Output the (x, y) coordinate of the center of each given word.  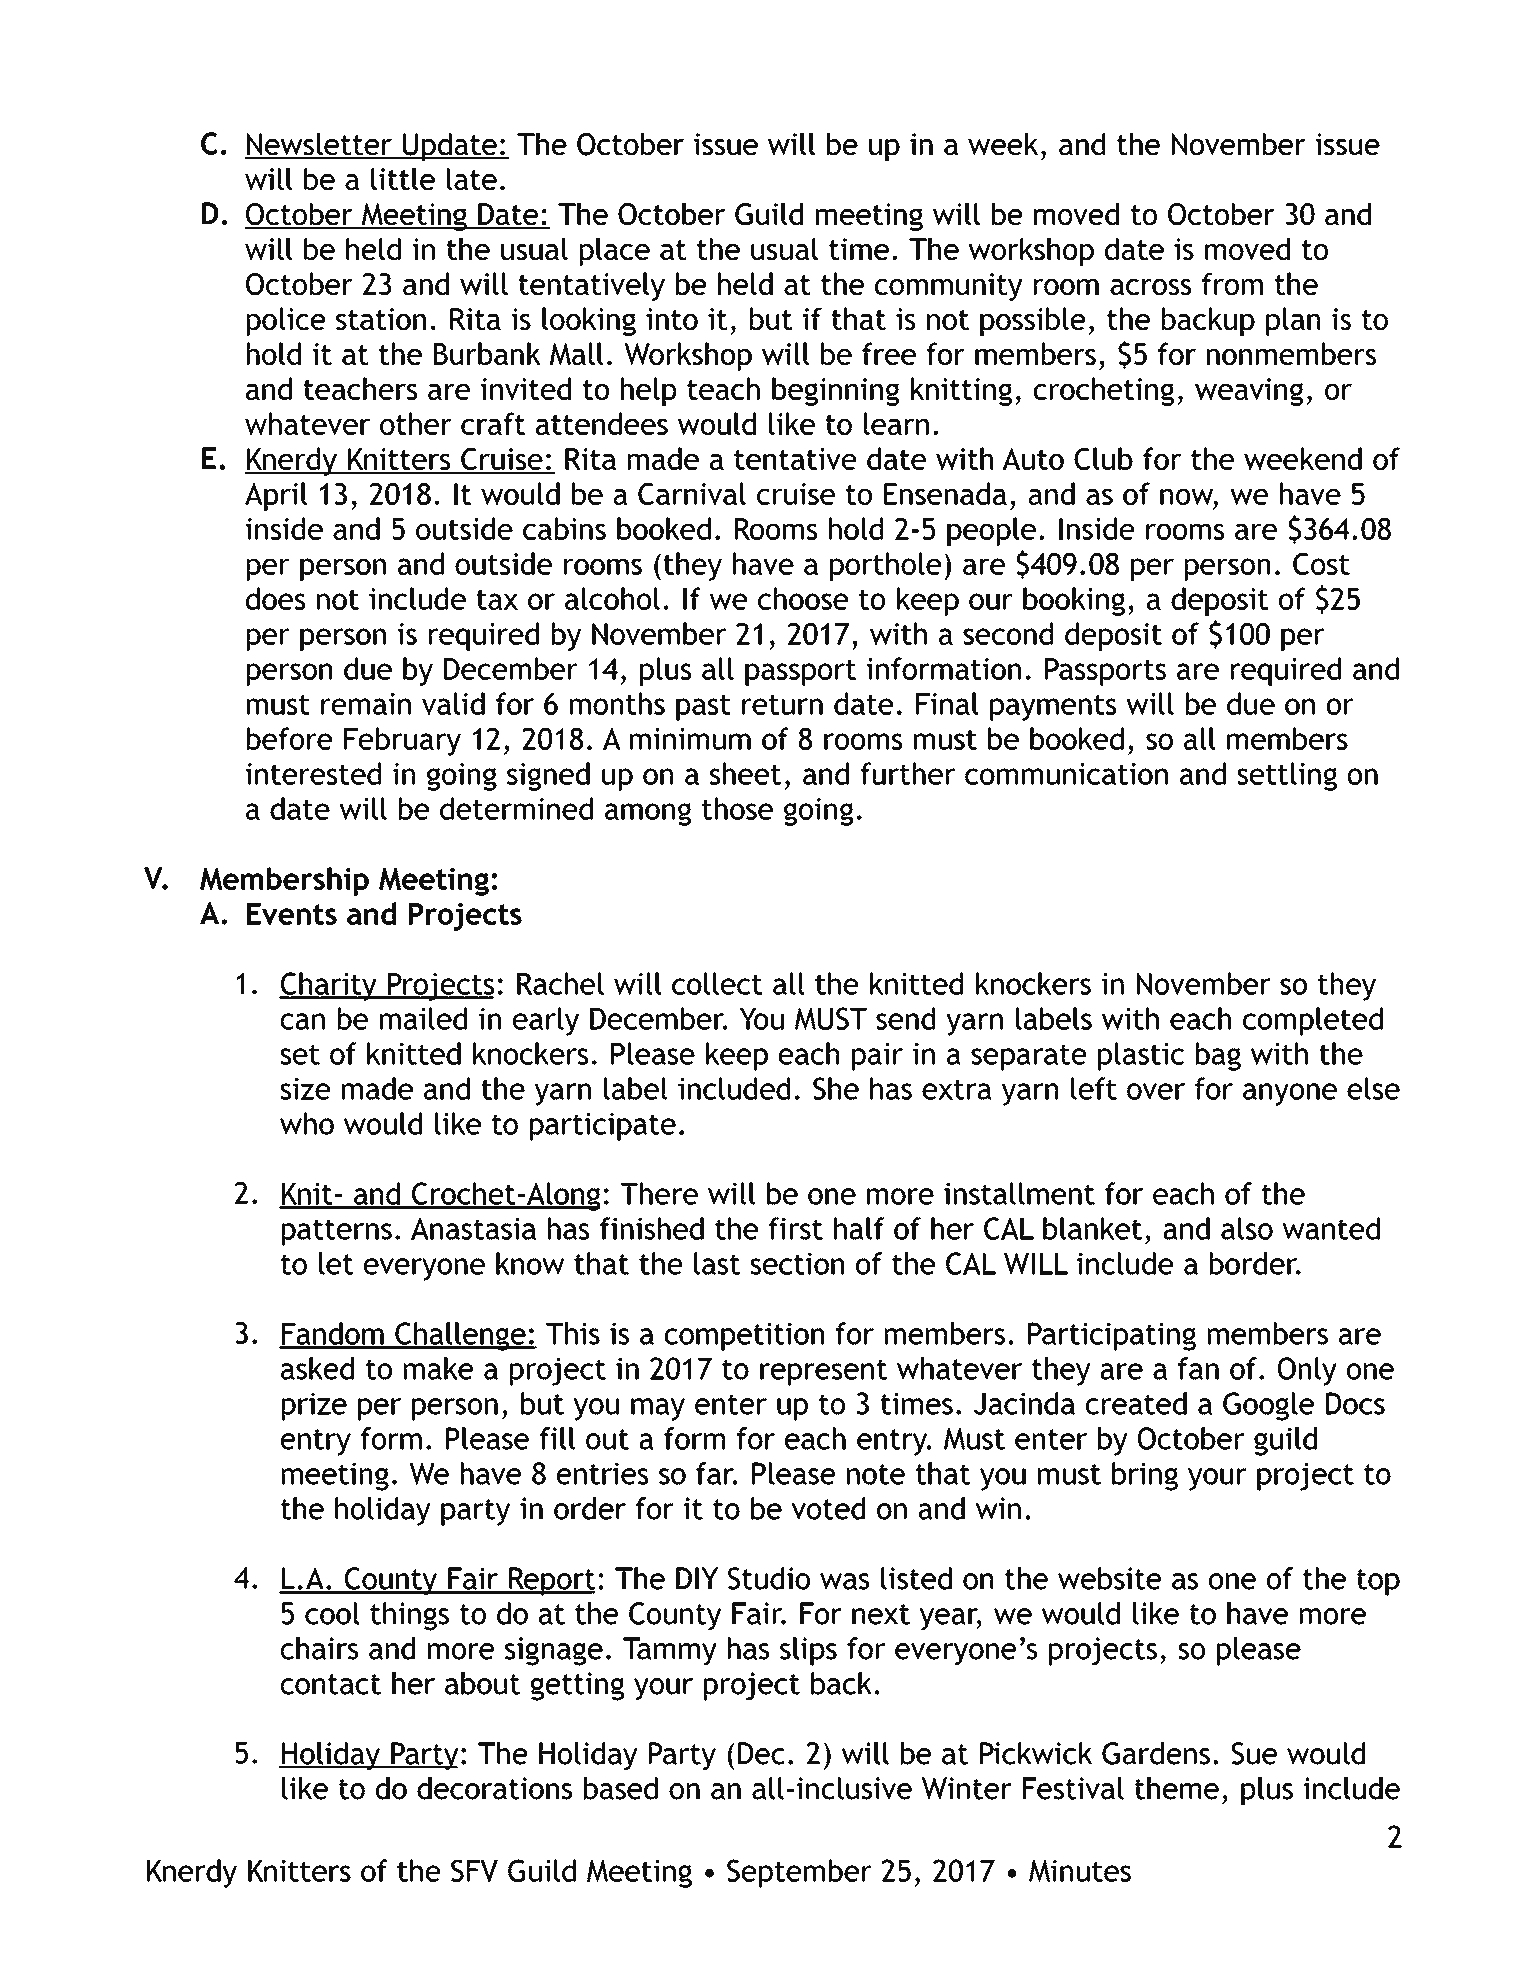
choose (803, 598)
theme (1177, 1788)
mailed (423, 1018)
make (438, 1368)
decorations (494, 1788)
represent (823, 1372)
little (403, 179)
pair (877, 1057)
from (1232, 283)
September (799, 1873)
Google (1268, 1406)
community (948, 287)
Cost (1321, 564)
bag (1218, 1056)
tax (497, 600)
